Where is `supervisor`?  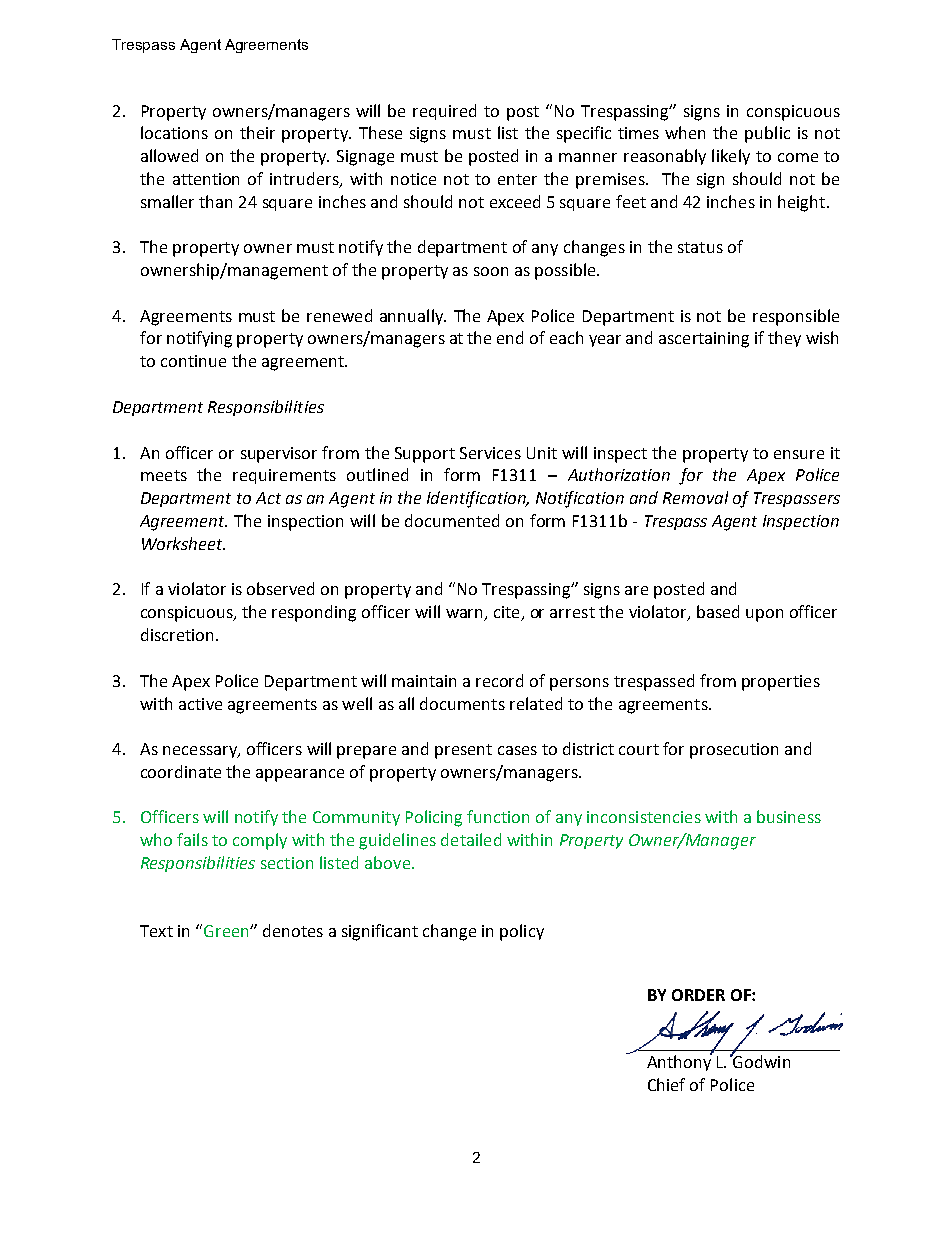 supervisor is located at coordinates (279, 455).
